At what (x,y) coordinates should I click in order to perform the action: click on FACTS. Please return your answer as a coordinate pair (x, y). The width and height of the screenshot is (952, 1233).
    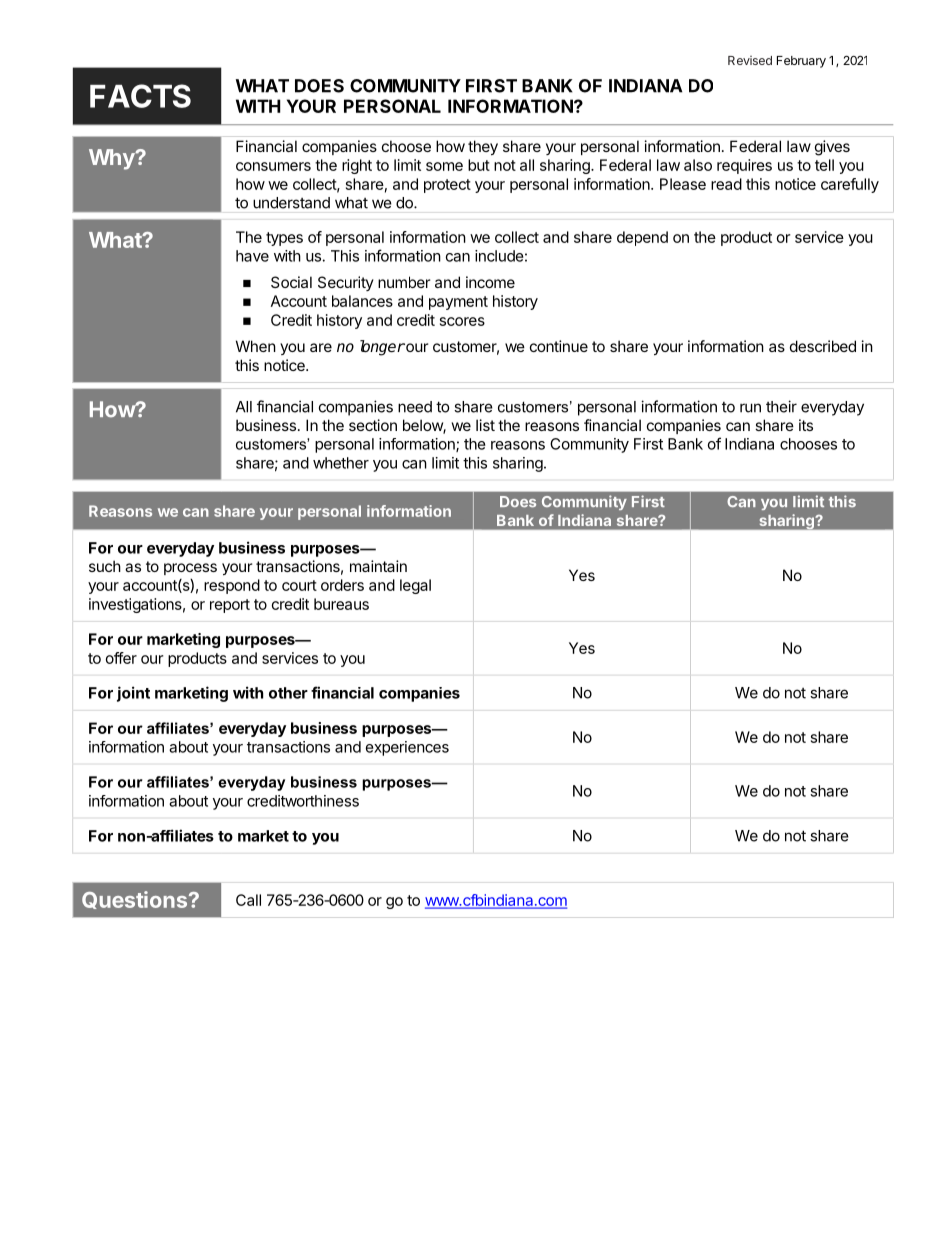
    Looking at the image, I should click on (140, 96).
